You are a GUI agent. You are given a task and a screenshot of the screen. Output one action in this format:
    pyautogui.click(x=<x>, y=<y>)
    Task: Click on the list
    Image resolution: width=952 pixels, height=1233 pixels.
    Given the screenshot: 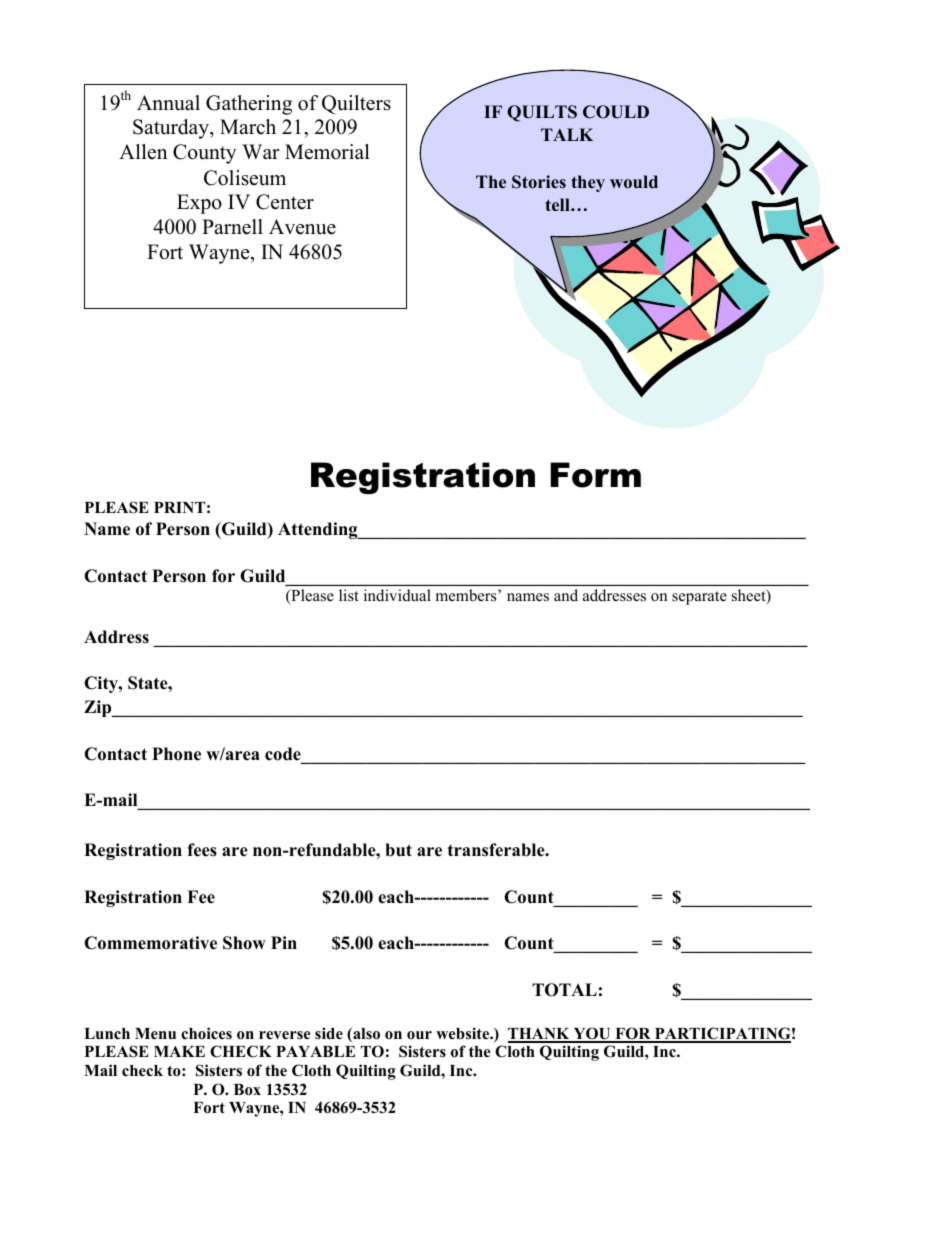 What is the action you would take?
    pyautogui.click(x=349, y=595)
